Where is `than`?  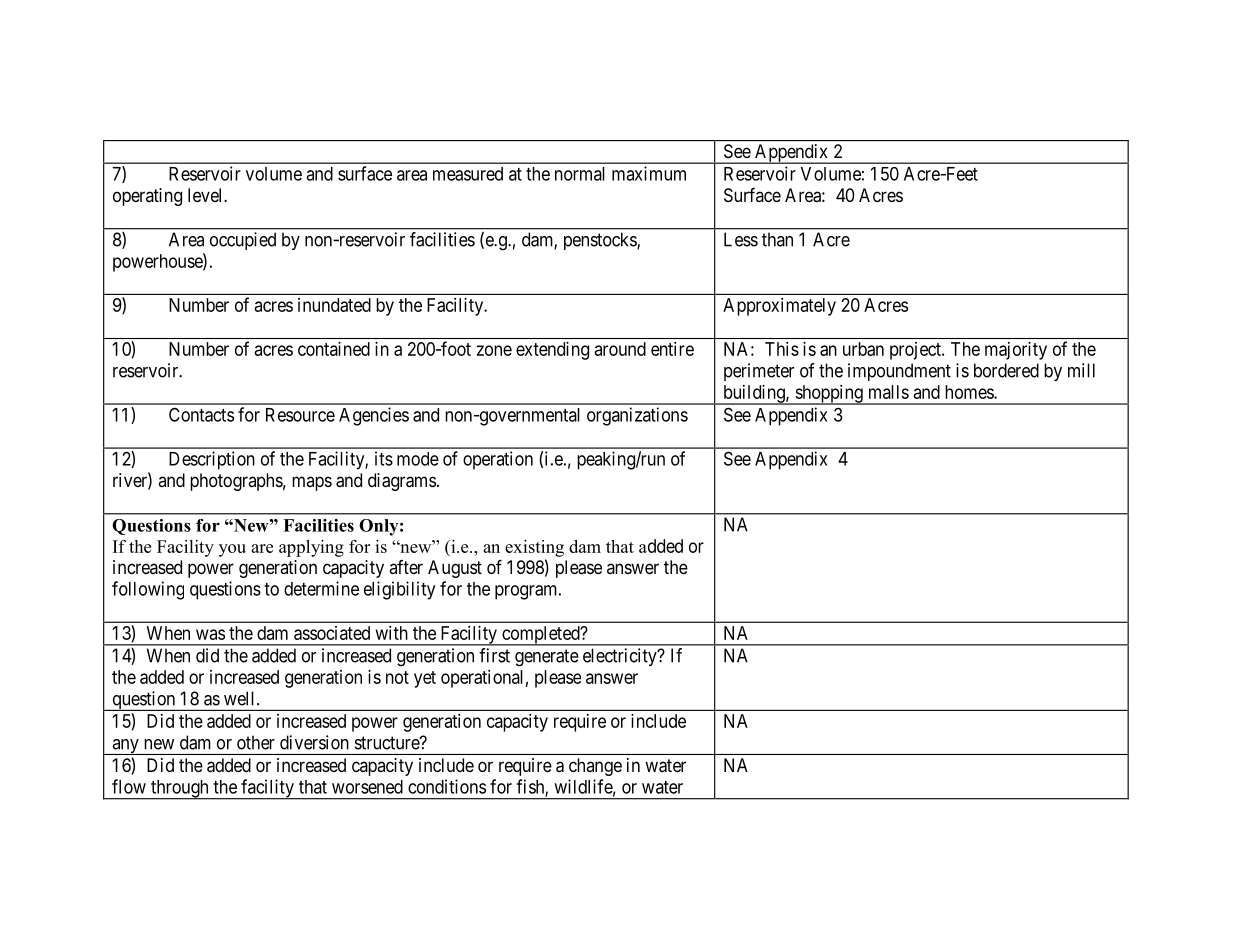
than is located at coordinates (777, 239).
